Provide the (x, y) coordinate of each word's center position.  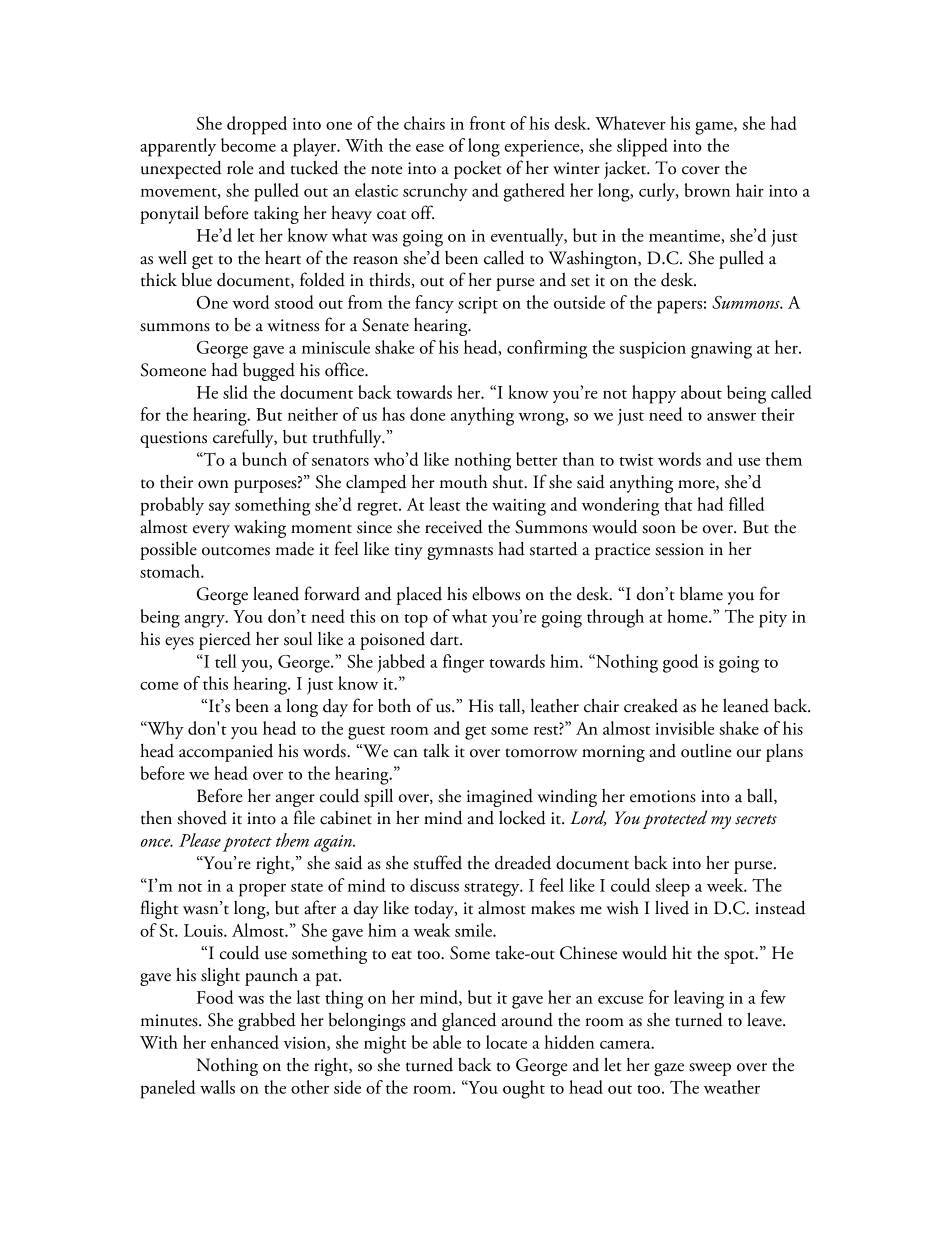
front (488, 123)
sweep (710, 1069)
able (447, 1042)
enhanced (245, 1042)
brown (708, 190)
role (240, 167)
